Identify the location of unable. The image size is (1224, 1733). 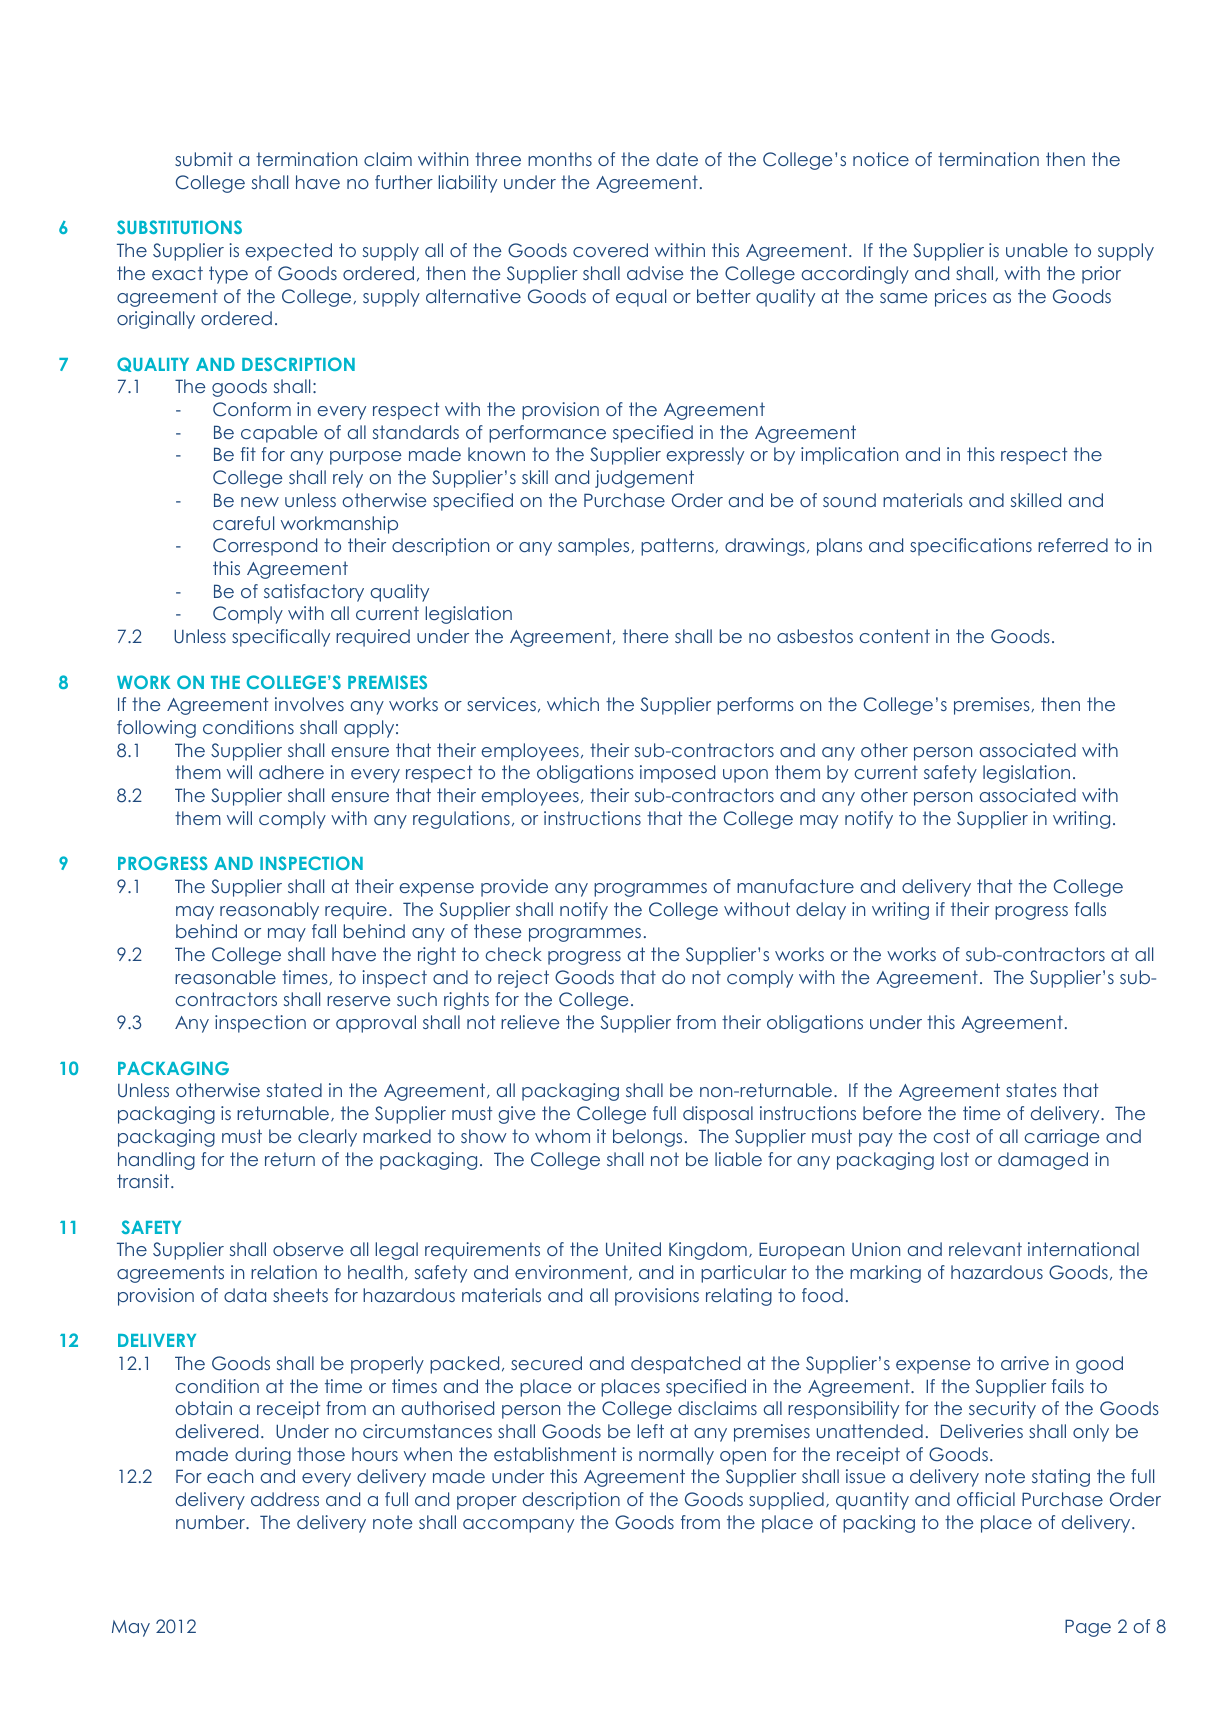
(1037, 250).
